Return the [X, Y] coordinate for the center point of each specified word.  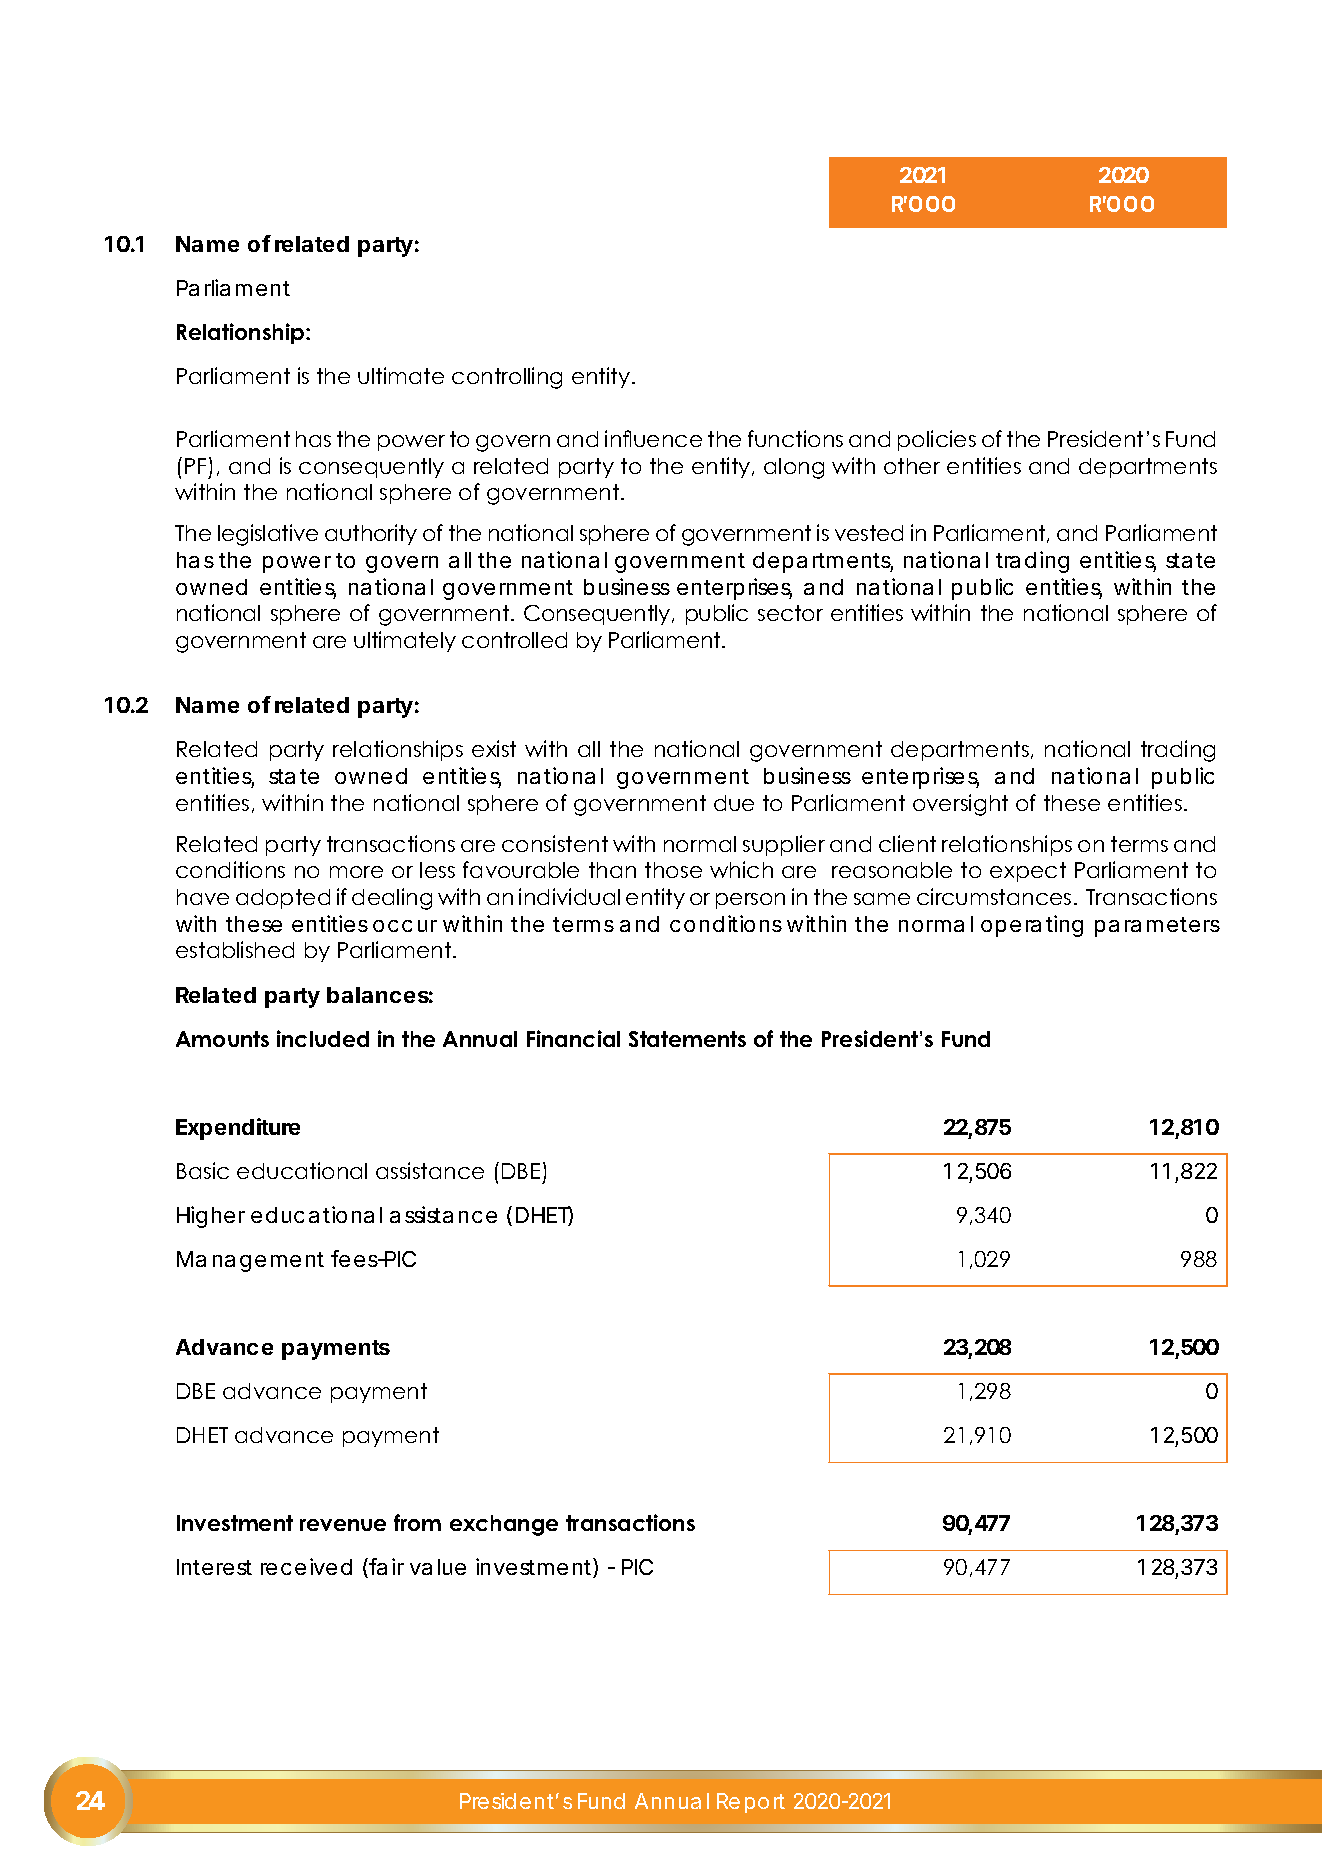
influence [653, 438]
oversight [960, 805]
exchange [504, 1525]
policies [937, 440]
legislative [268, 535]
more [356, 872]
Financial [573, 1038]
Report [751, 1803]
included [323, 1038]
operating [1032, 926]
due [734, 803]
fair [386, 1566]
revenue [343, 1525]
